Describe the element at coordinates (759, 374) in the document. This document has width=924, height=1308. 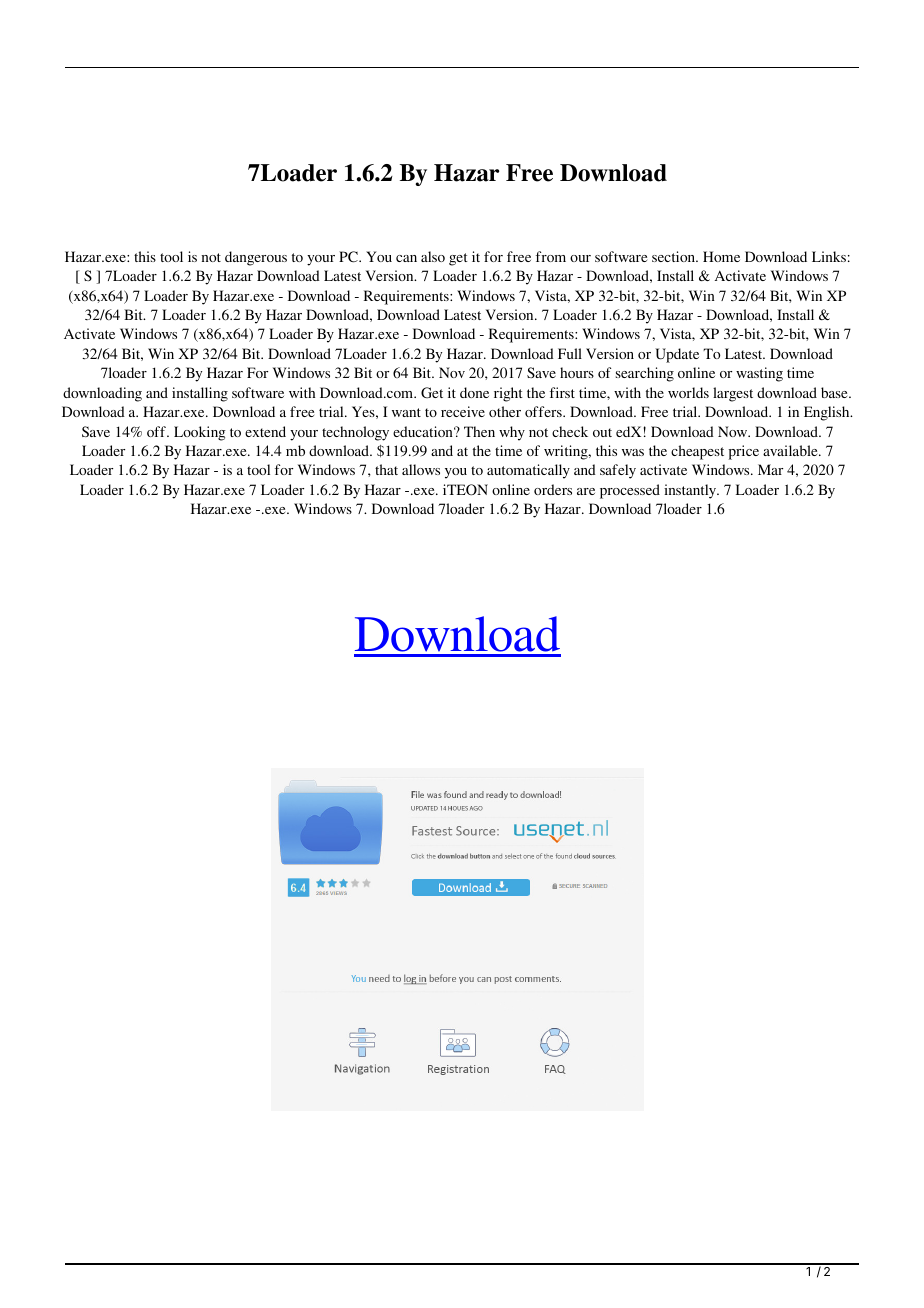
I see `wasting` at that location.
